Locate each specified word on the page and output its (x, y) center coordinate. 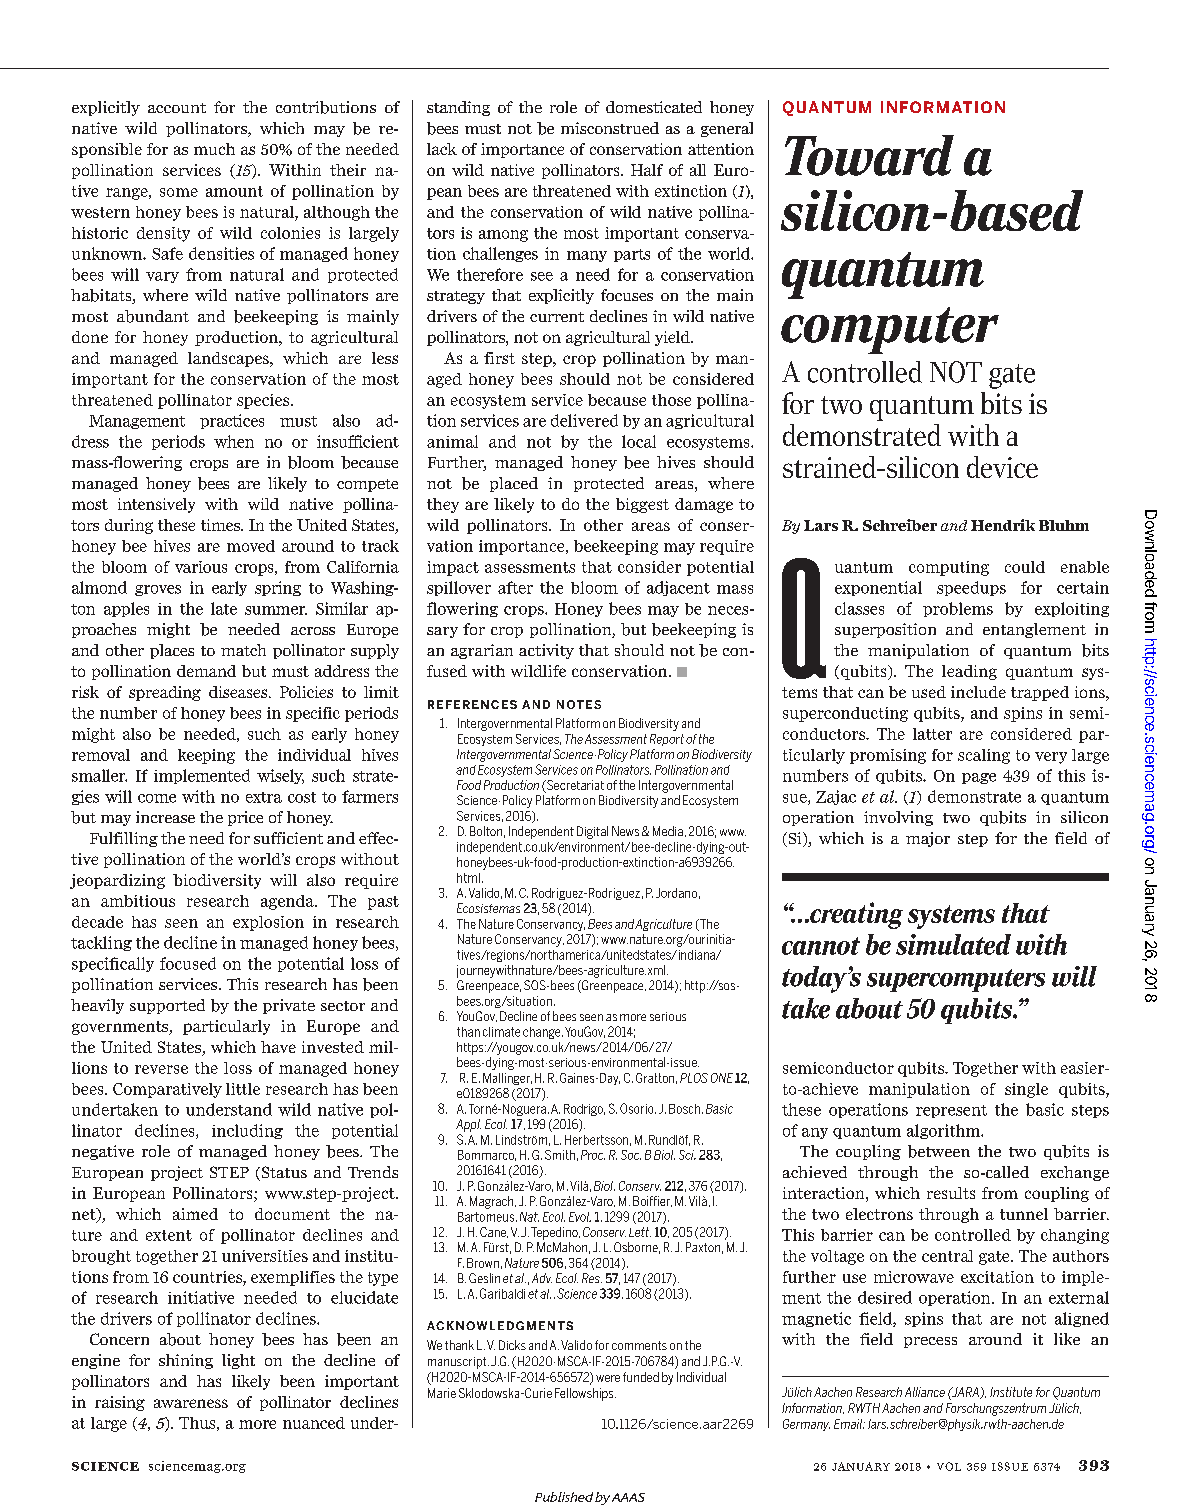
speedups (971, 588)
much (214, 149)
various (201, 567)
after (515, 587)
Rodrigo (584, 1110)
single (1026, 1090)
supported (167, 1006)
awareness (191, 1403)
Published (565, 1497)
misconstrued (610, 128)
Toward (869, 155)
